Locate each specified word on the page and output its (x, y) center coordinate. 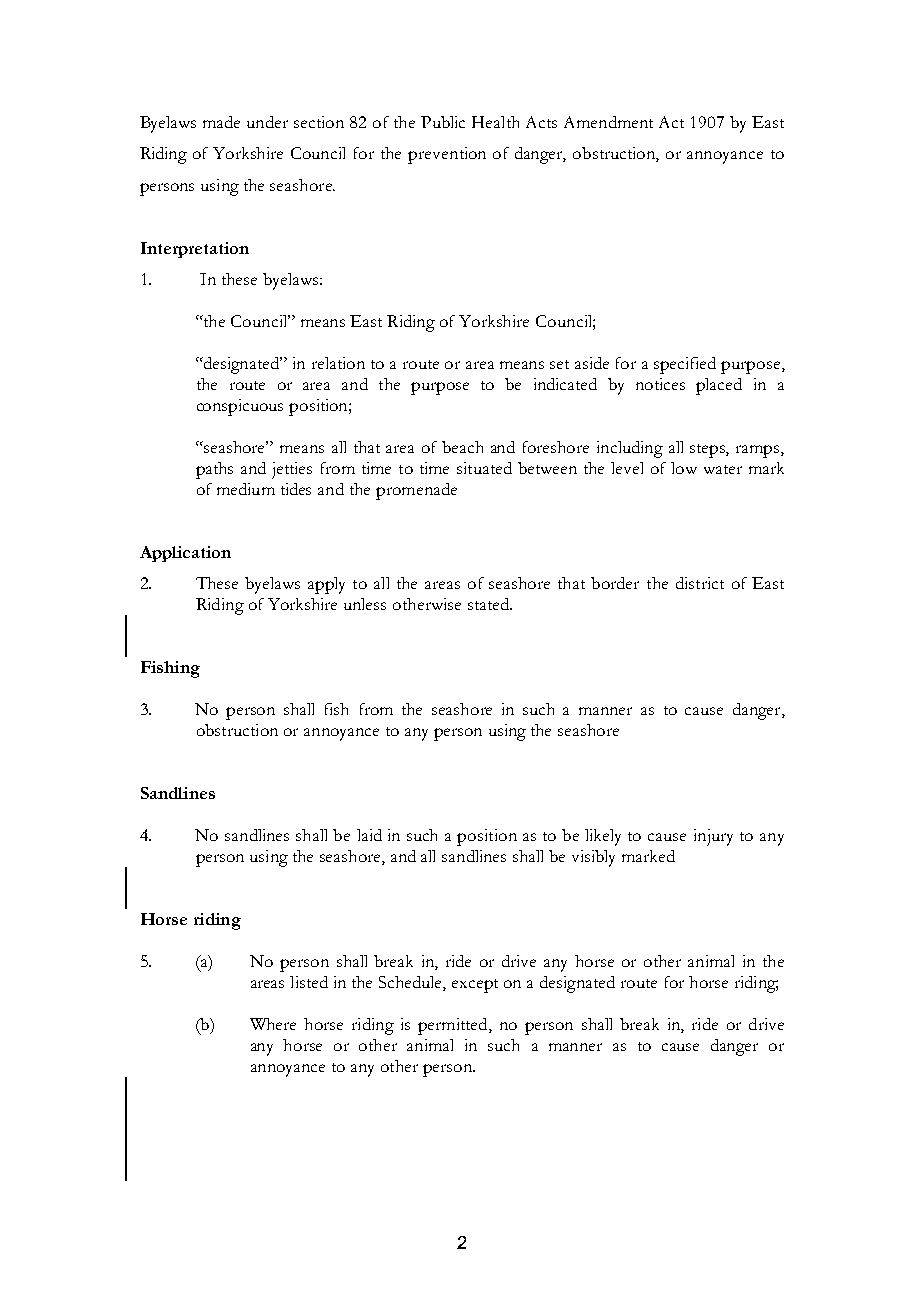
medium (246, 489)
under (267, 122)
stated (489, 604)
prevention (447, 155)
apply (326, 585)
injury (713, 837)
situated (484, 468)
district (700, 583)
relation (338, 363)
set (559, 364)
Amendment (608, 122)
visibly (593, 858)
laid (369, 835)
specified (685, 365)
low (684, 468)
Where (273, 1024)
